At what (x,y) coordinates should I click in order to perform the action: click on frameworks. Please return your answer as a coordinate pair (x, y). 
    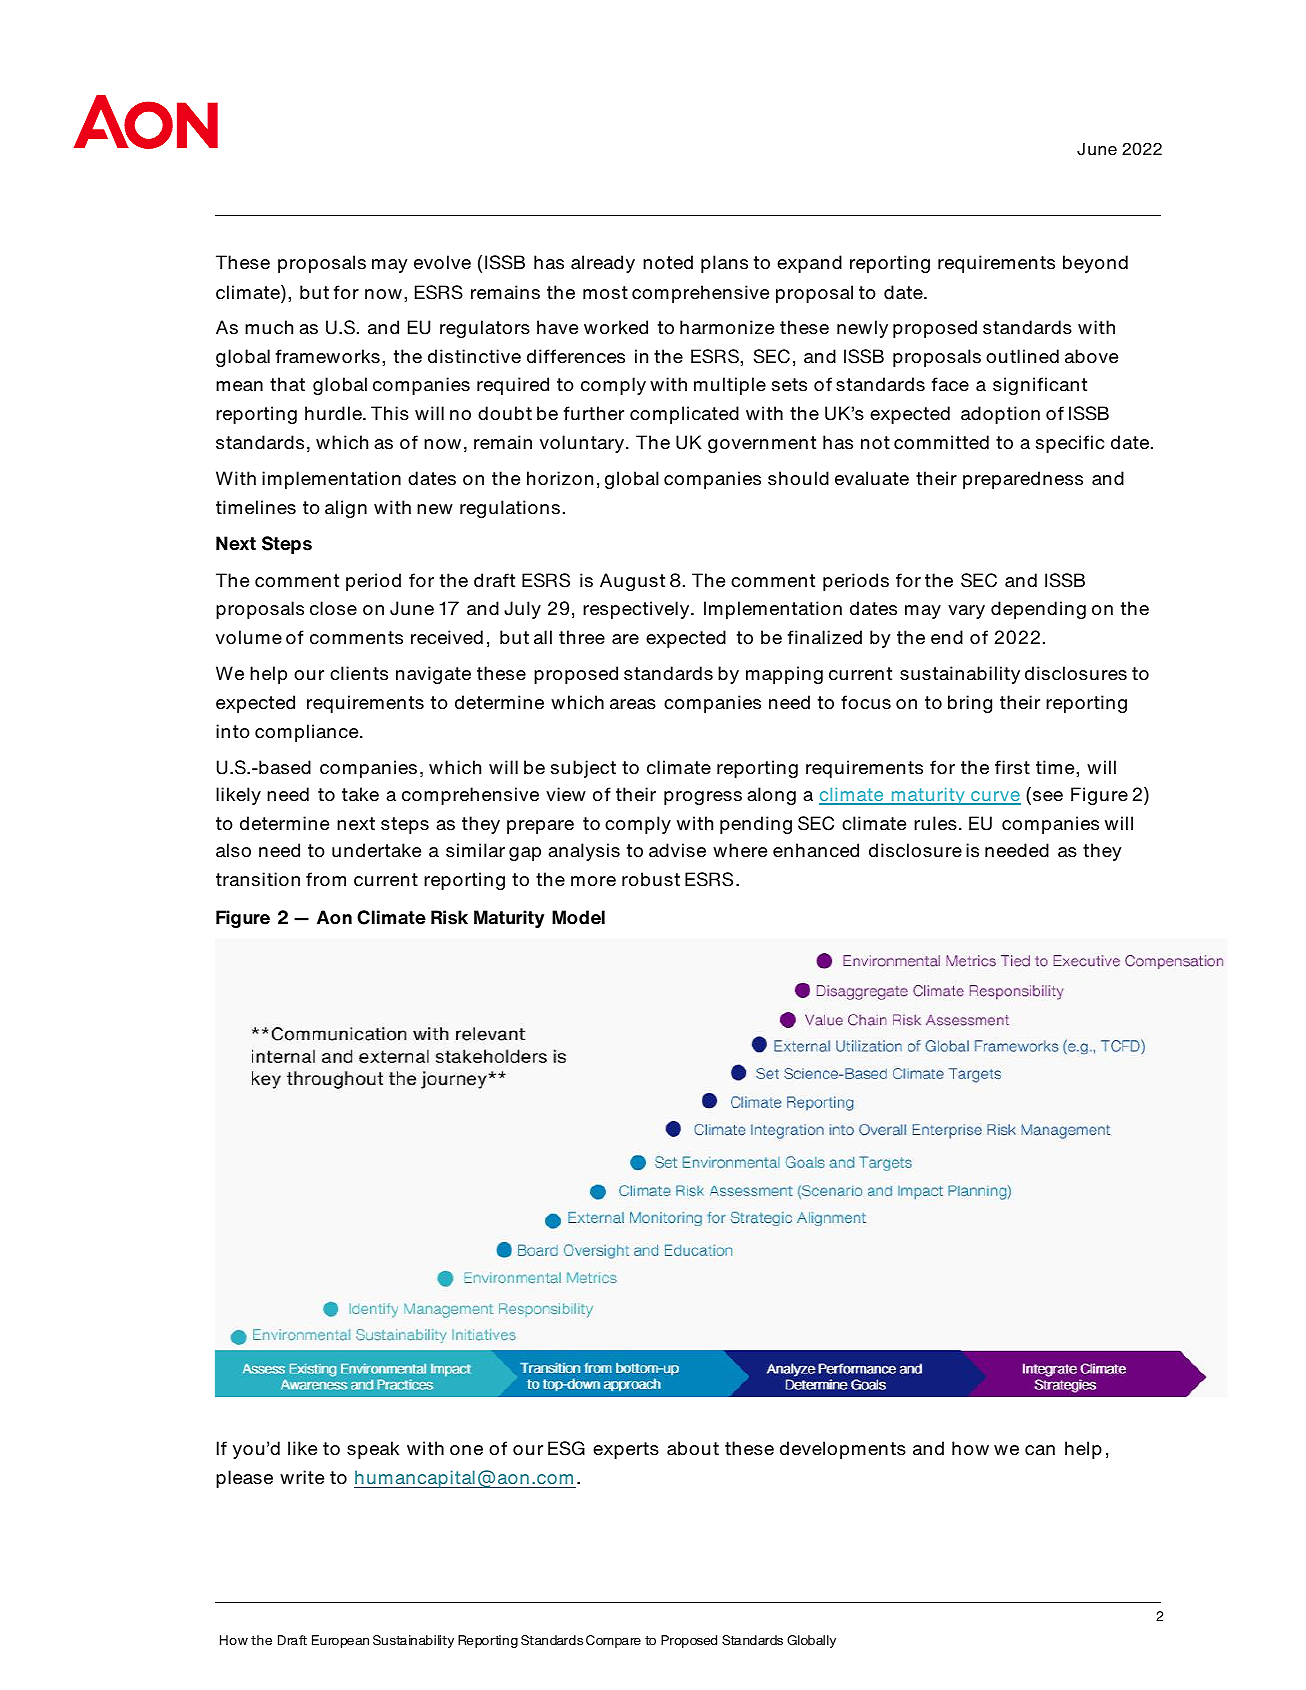
    Looking at the image, I should click on (328, 356).
